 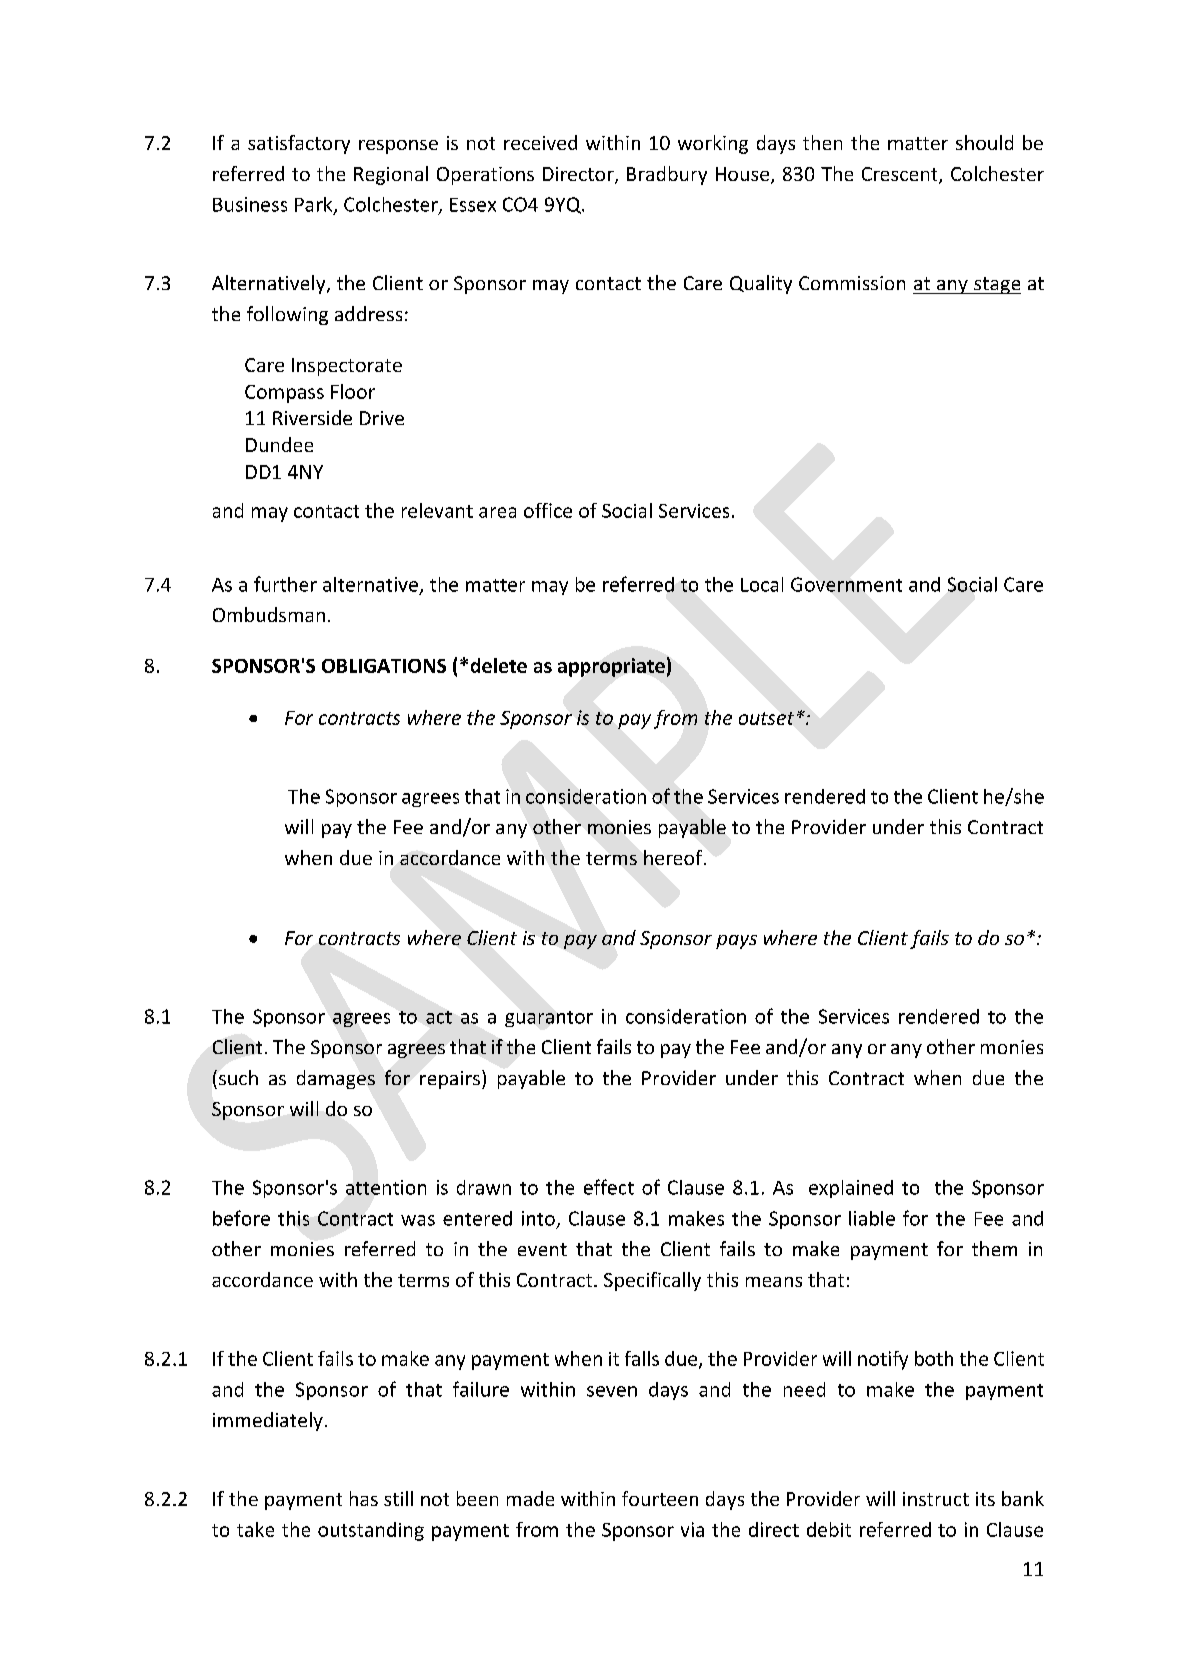 What do you see at coordinates (846, 584) in the screenshot?
I see `Government` at bounding box center [846, 584].
